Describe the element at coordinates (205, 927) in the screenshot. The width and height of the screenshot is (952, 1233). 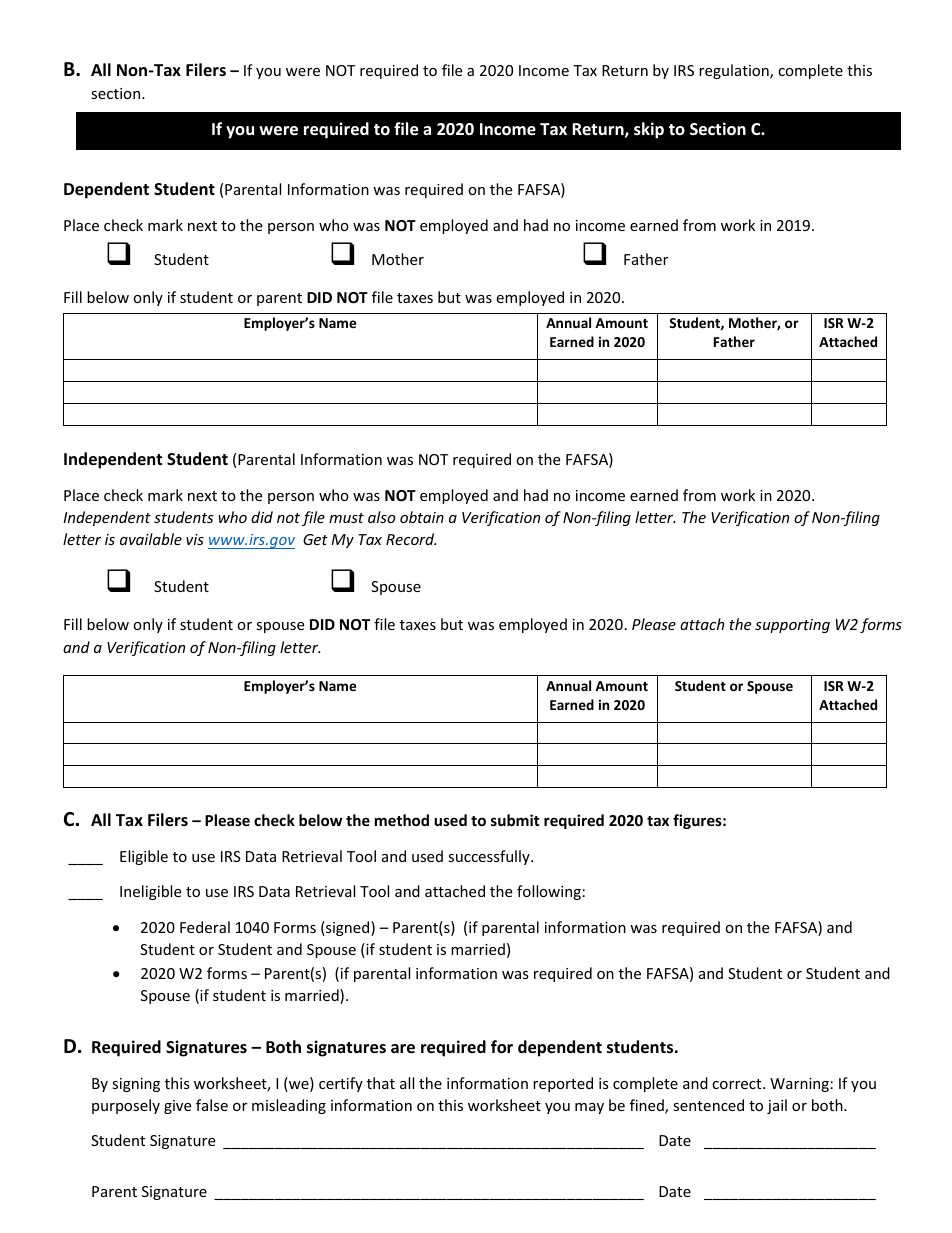
I see `Federal` at that location.
